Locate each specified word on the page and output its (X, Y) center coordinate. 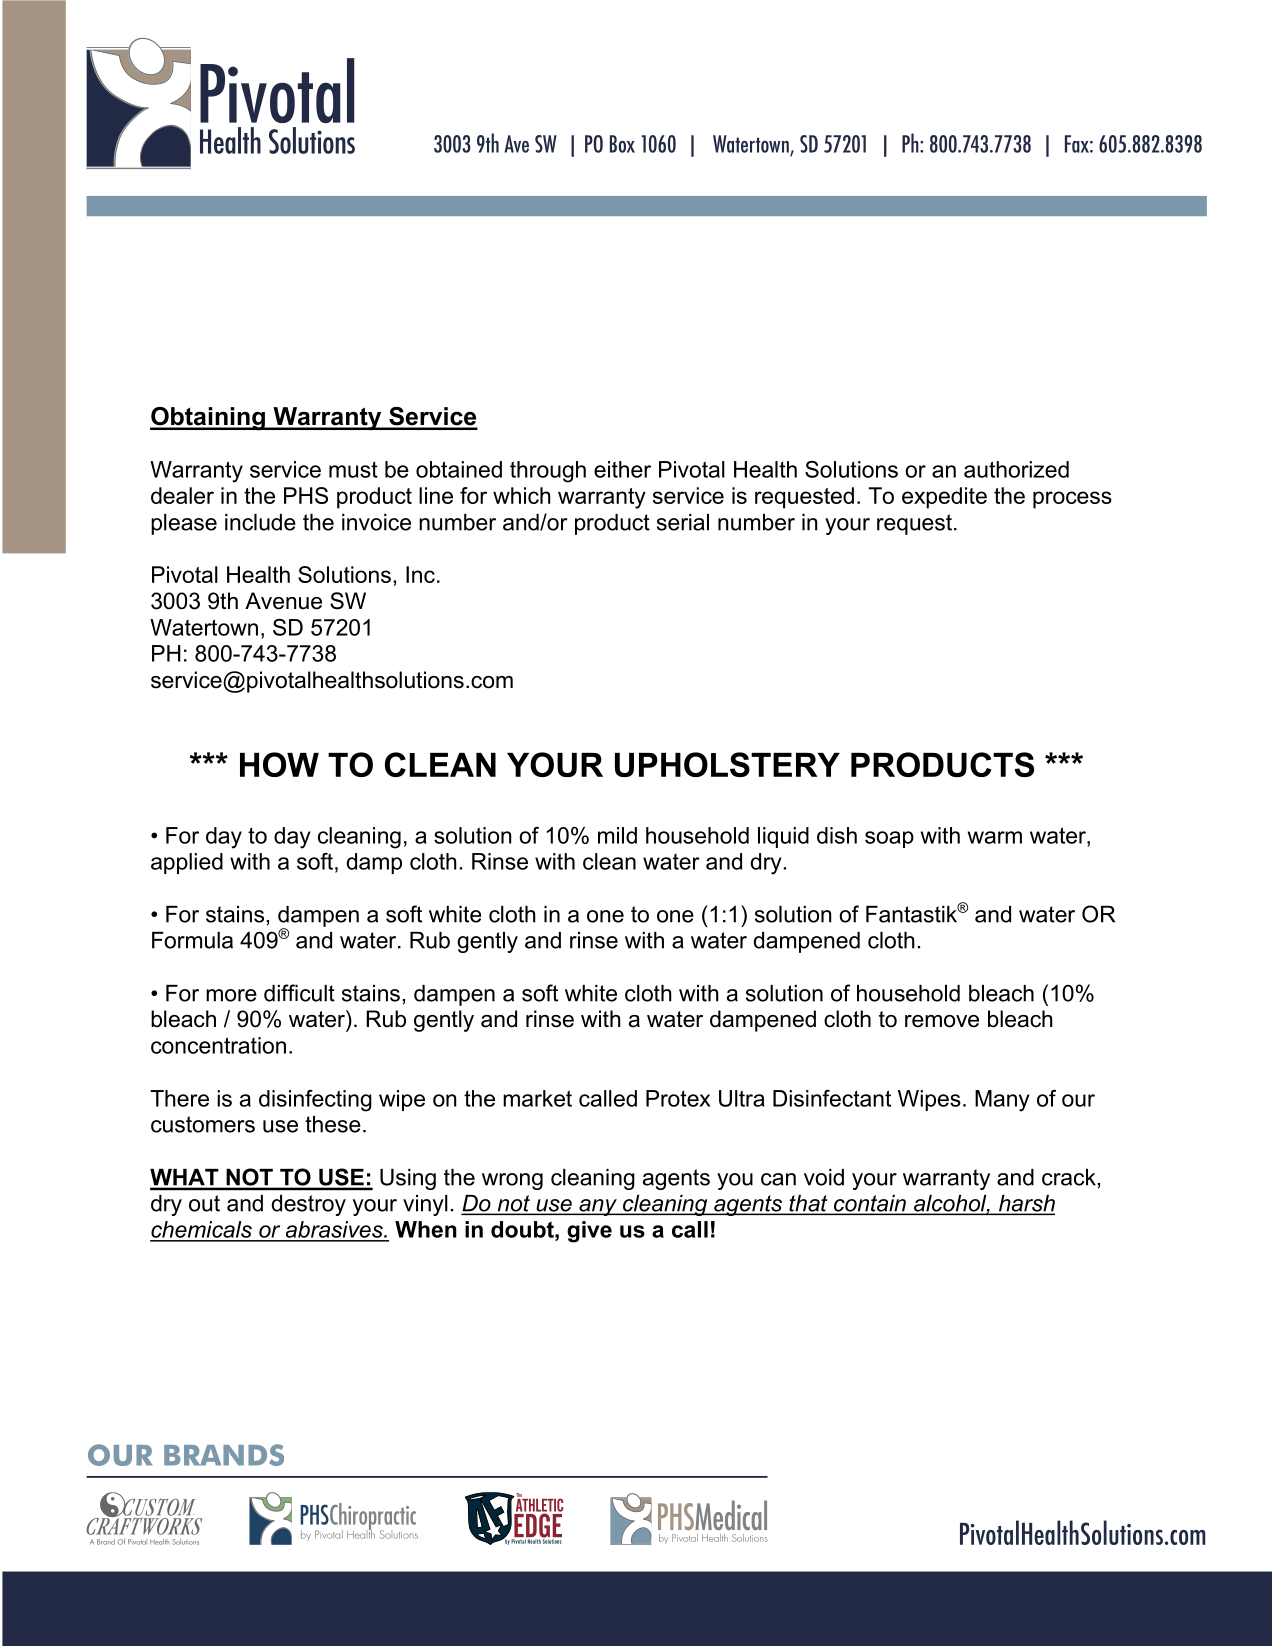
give (589, 1232)
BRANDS (224, 1455)
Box (622, 144)
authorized (1016, 469)
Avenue (283, 601)
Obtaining (208, 419)
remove (942, 1021)
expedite (944, 498)
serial (683, 522)
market (537, 1098)
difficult (299, 993)
